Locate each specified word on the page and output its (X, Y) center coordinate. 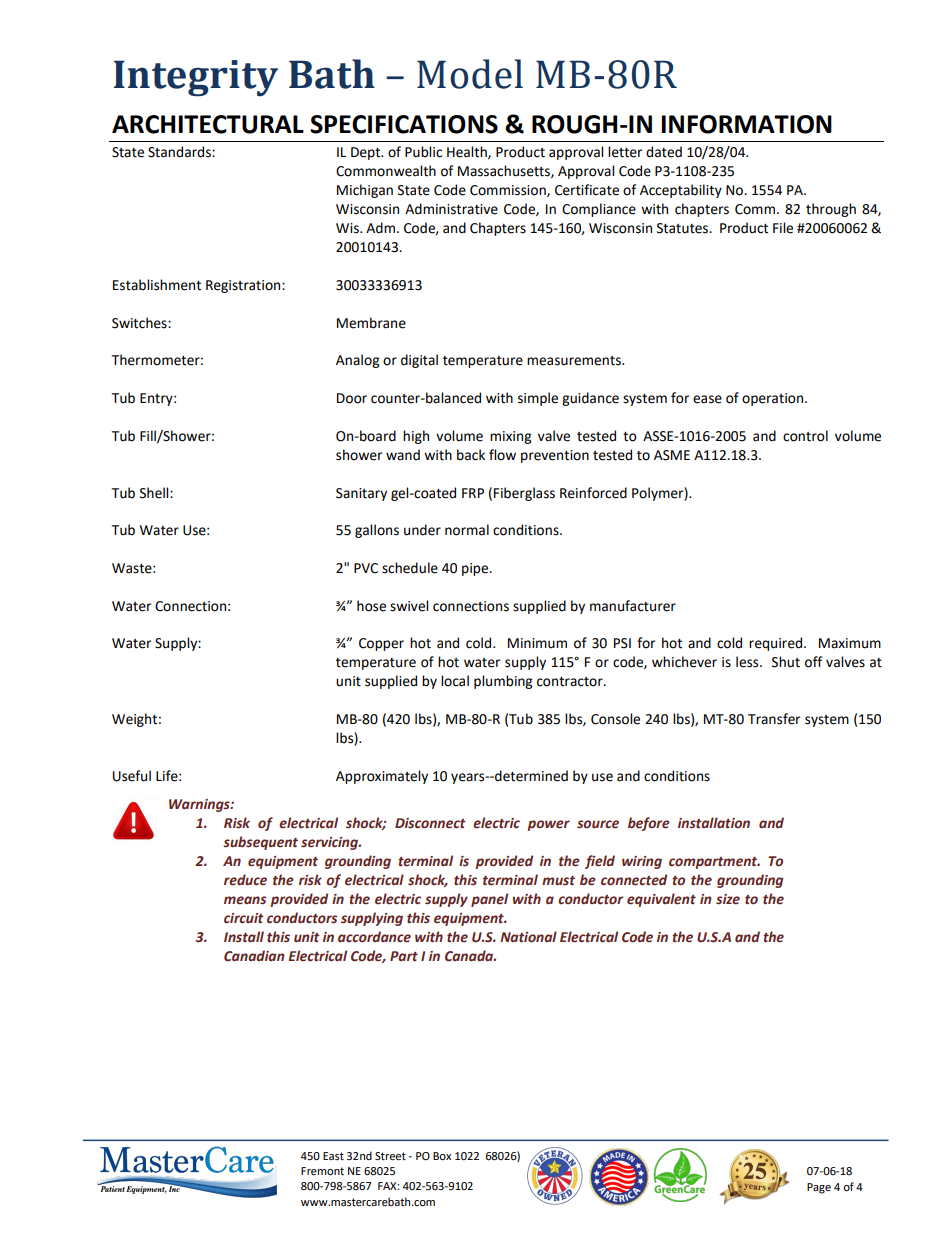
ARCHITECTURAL (208, 124)
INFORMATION (746, 124)
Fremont (322, 1171)
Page (819, 1188)
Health (468, 152)
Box (442, 1156)
